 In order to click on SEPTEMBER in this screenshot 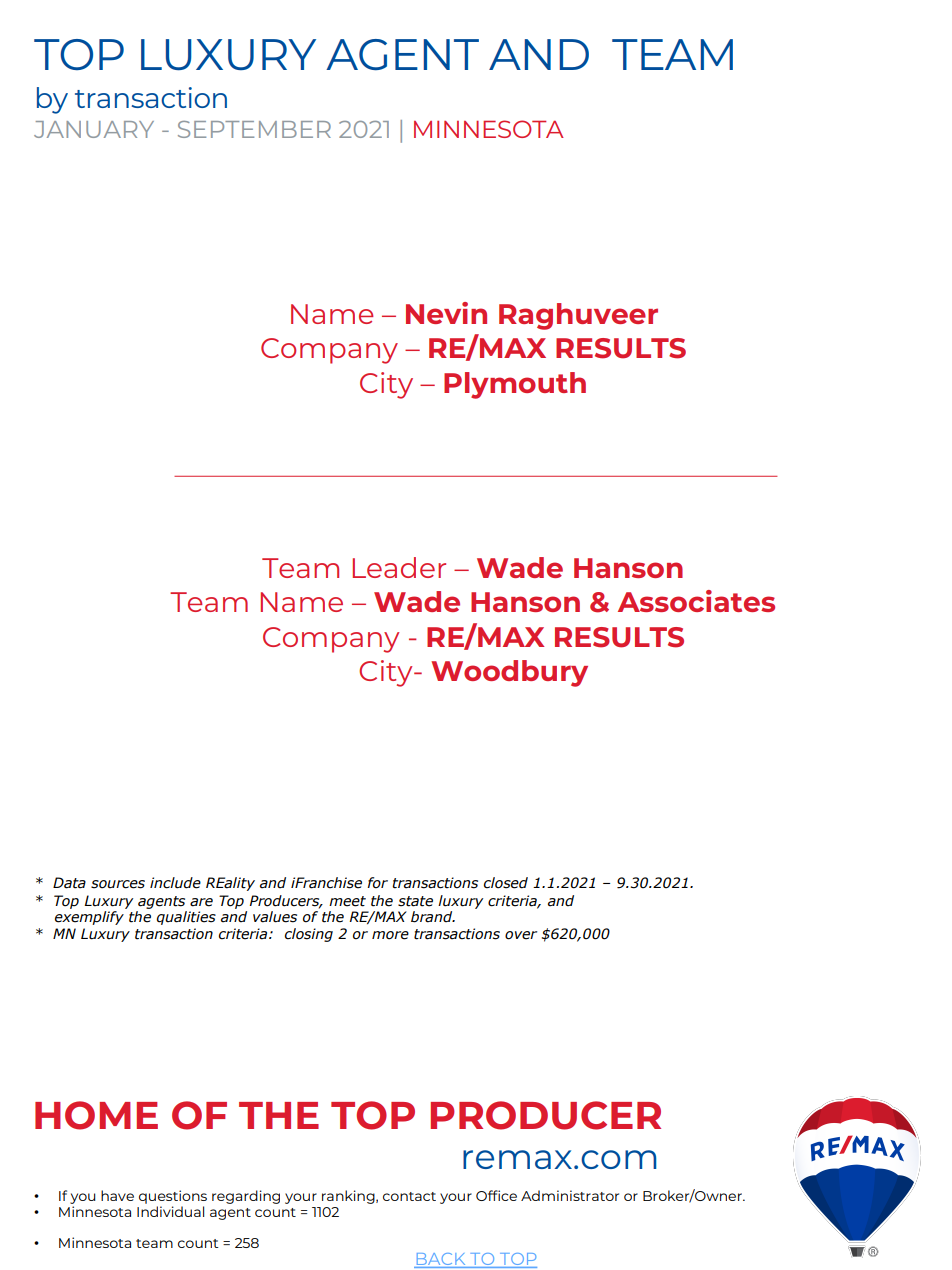, I will do `click(254, 129)`.
